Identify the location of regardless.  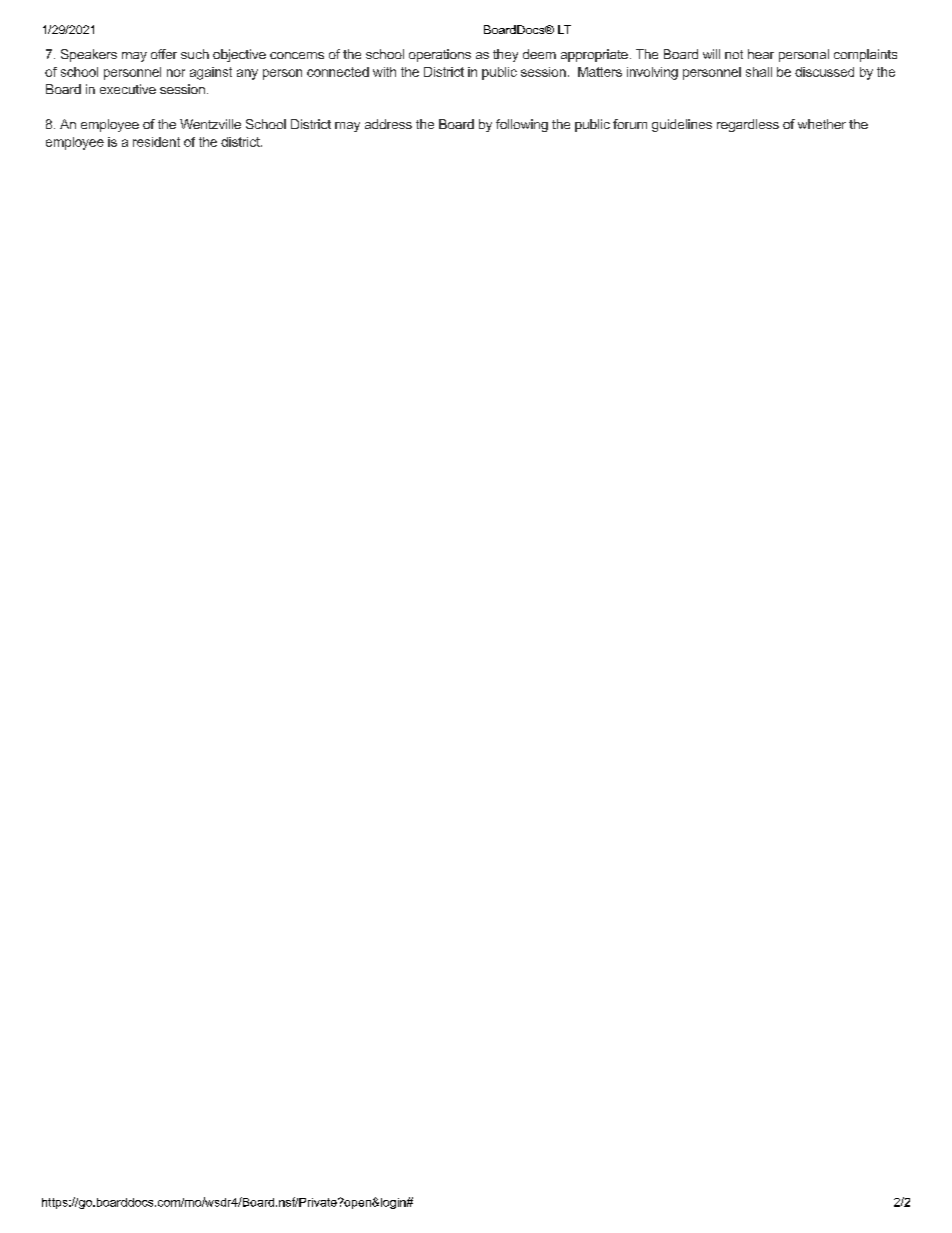
(748, 125).
